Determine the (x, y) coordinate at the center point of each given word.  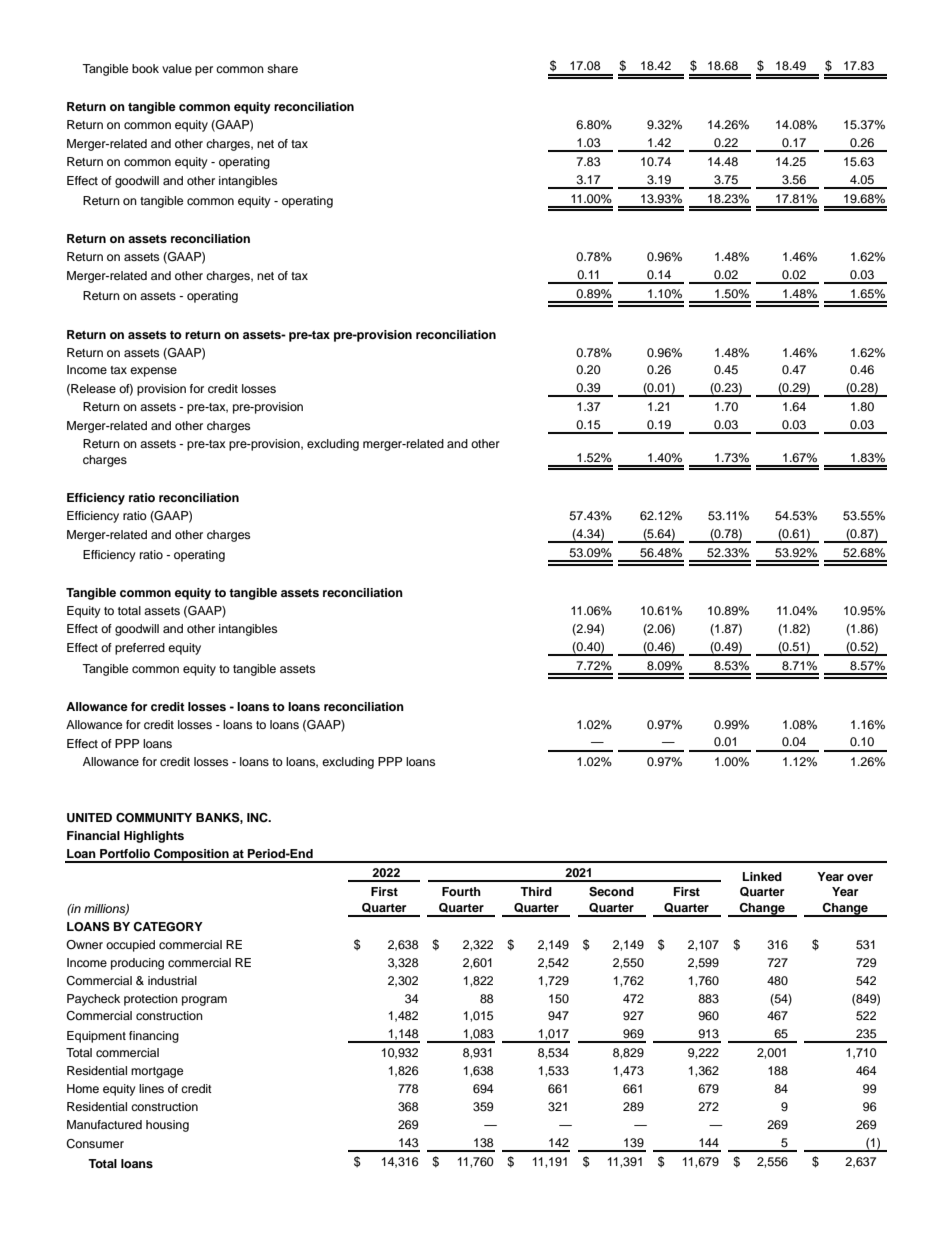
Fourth (461, 891)
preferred (140, 649)
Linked (762, 876)
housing (167, 1126)
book (145, 68)
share (282, 68)
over (860, 877)
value (177, 68)
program (204, 1001)
